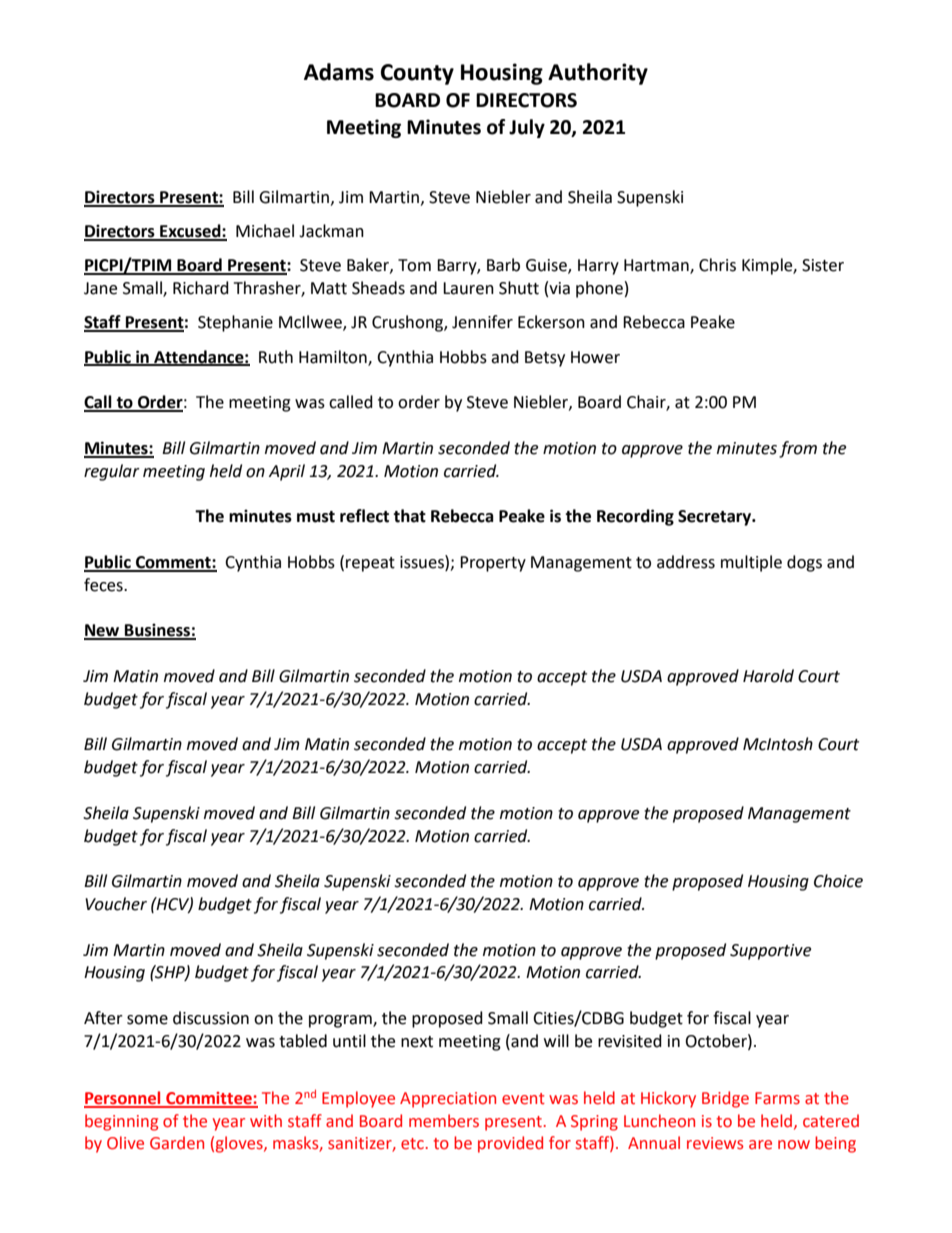 This screenshot has height=1233, width=952. I want to click on County, so click(417, 74).
